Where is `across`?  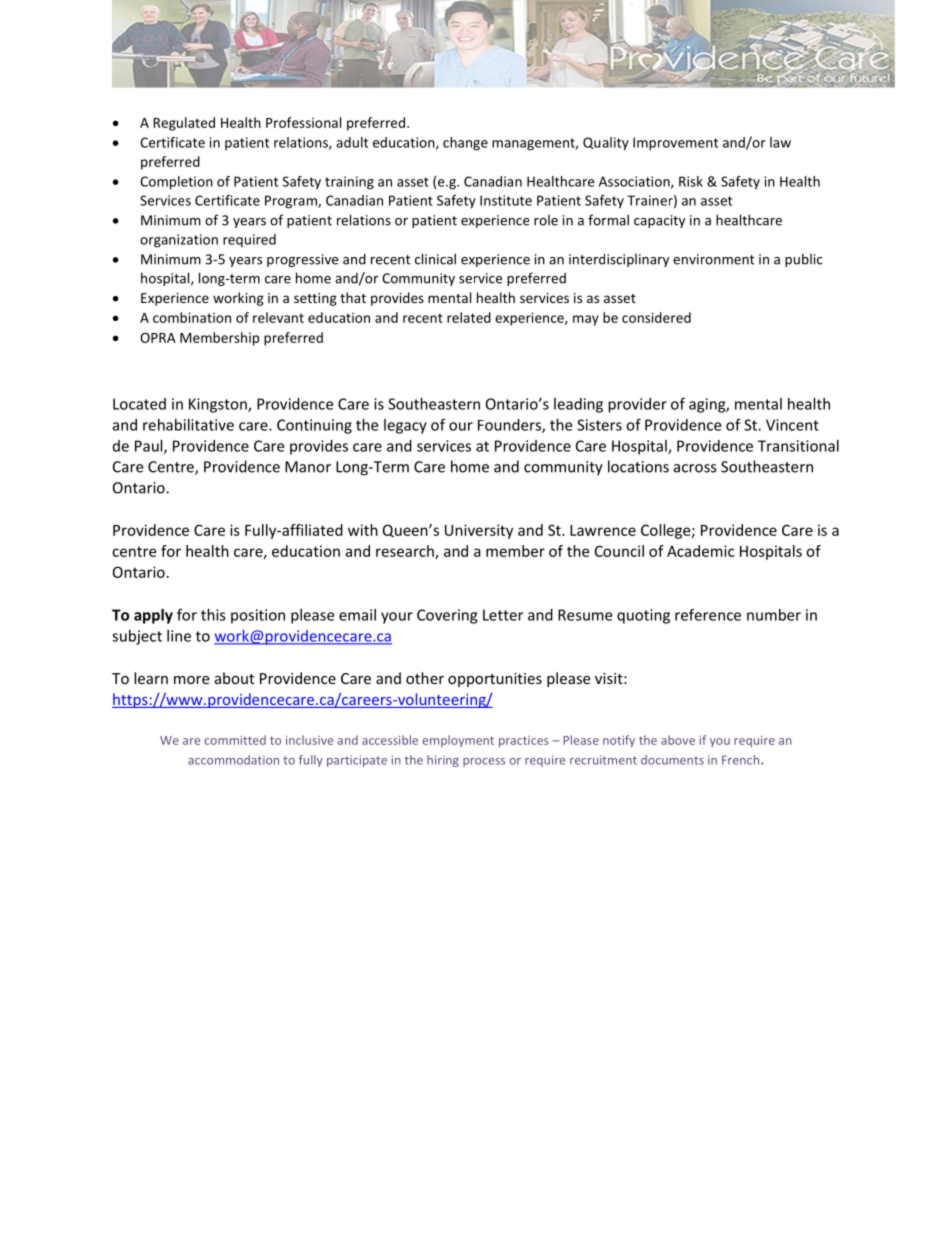
across is located at coordinates (695, 468).
